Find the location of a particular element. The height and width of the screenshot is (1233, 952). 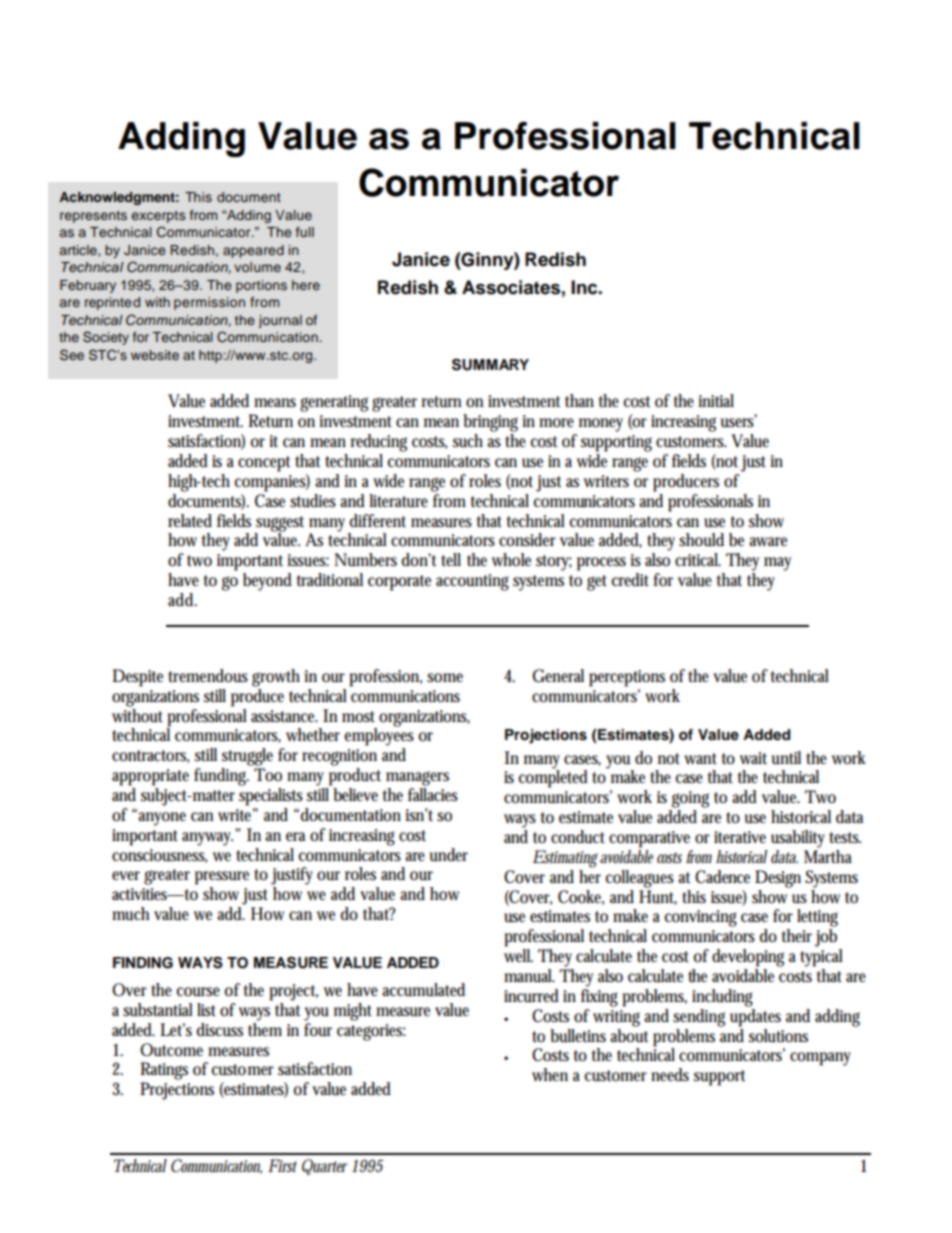

initial is located at coordinates (716, 400).
